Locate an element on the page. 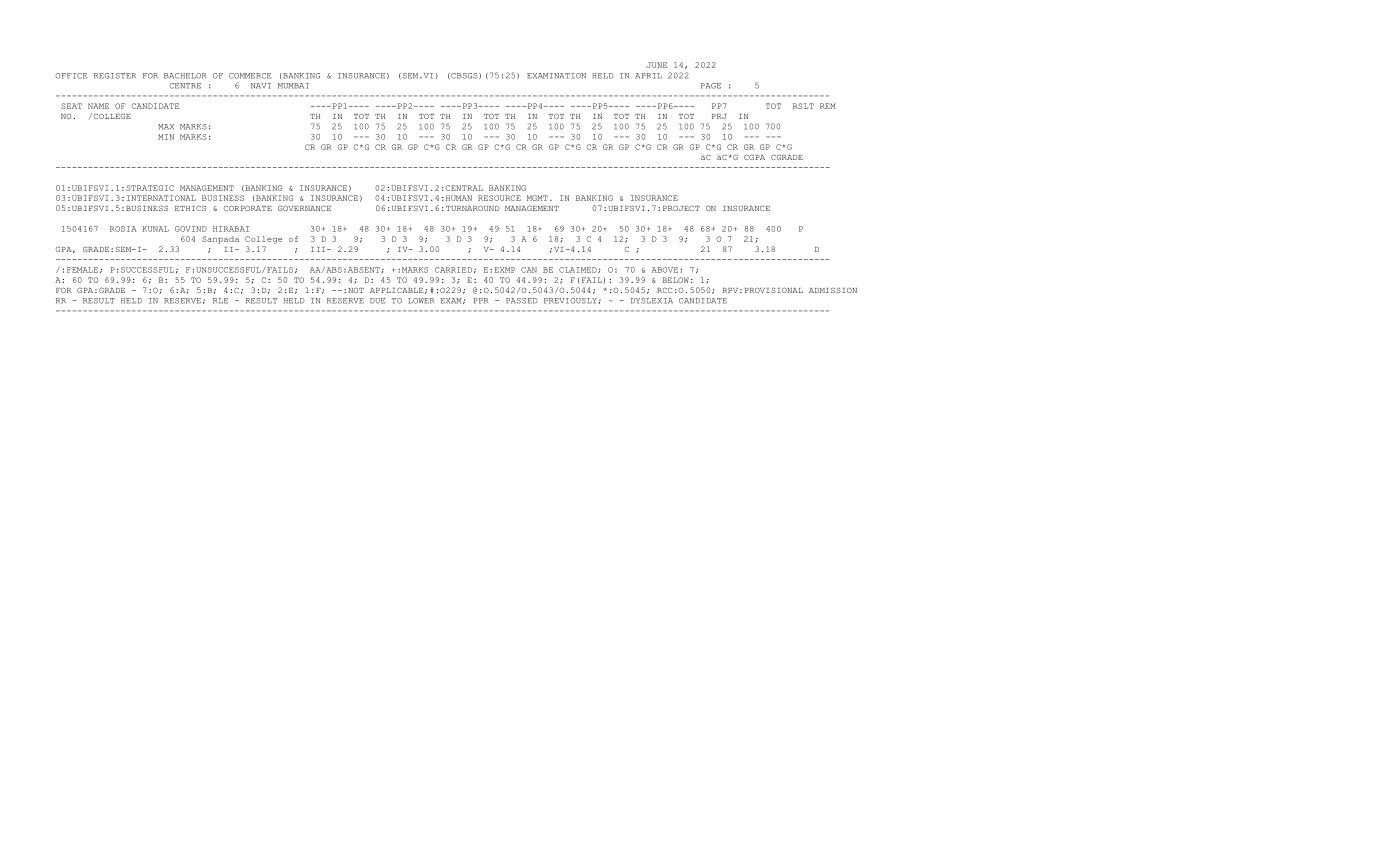  PRJ is located at coordinates (719, 116).
